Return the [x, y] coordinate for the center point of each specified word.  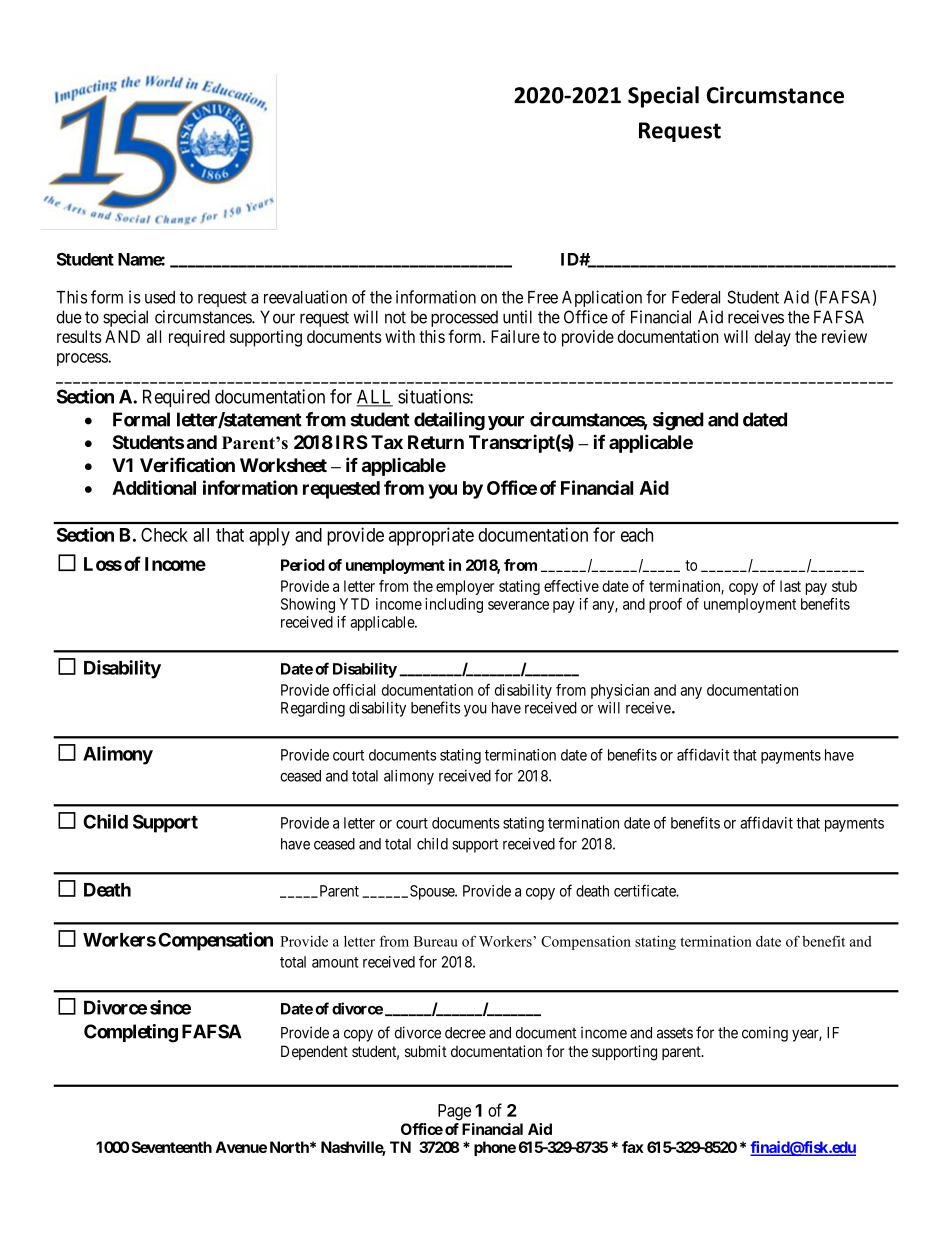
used [160, 297]
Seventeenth [172, 1147]
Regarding [313, 709]
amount [335, 962]
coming [765, 1034]
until [517, 317]
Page [454, 1112]
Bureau [436, 941]
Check [164, 535]
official [354, 690]
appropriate [431, 536]
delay [772, 338]
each [637, 535]
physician [620, 691]
